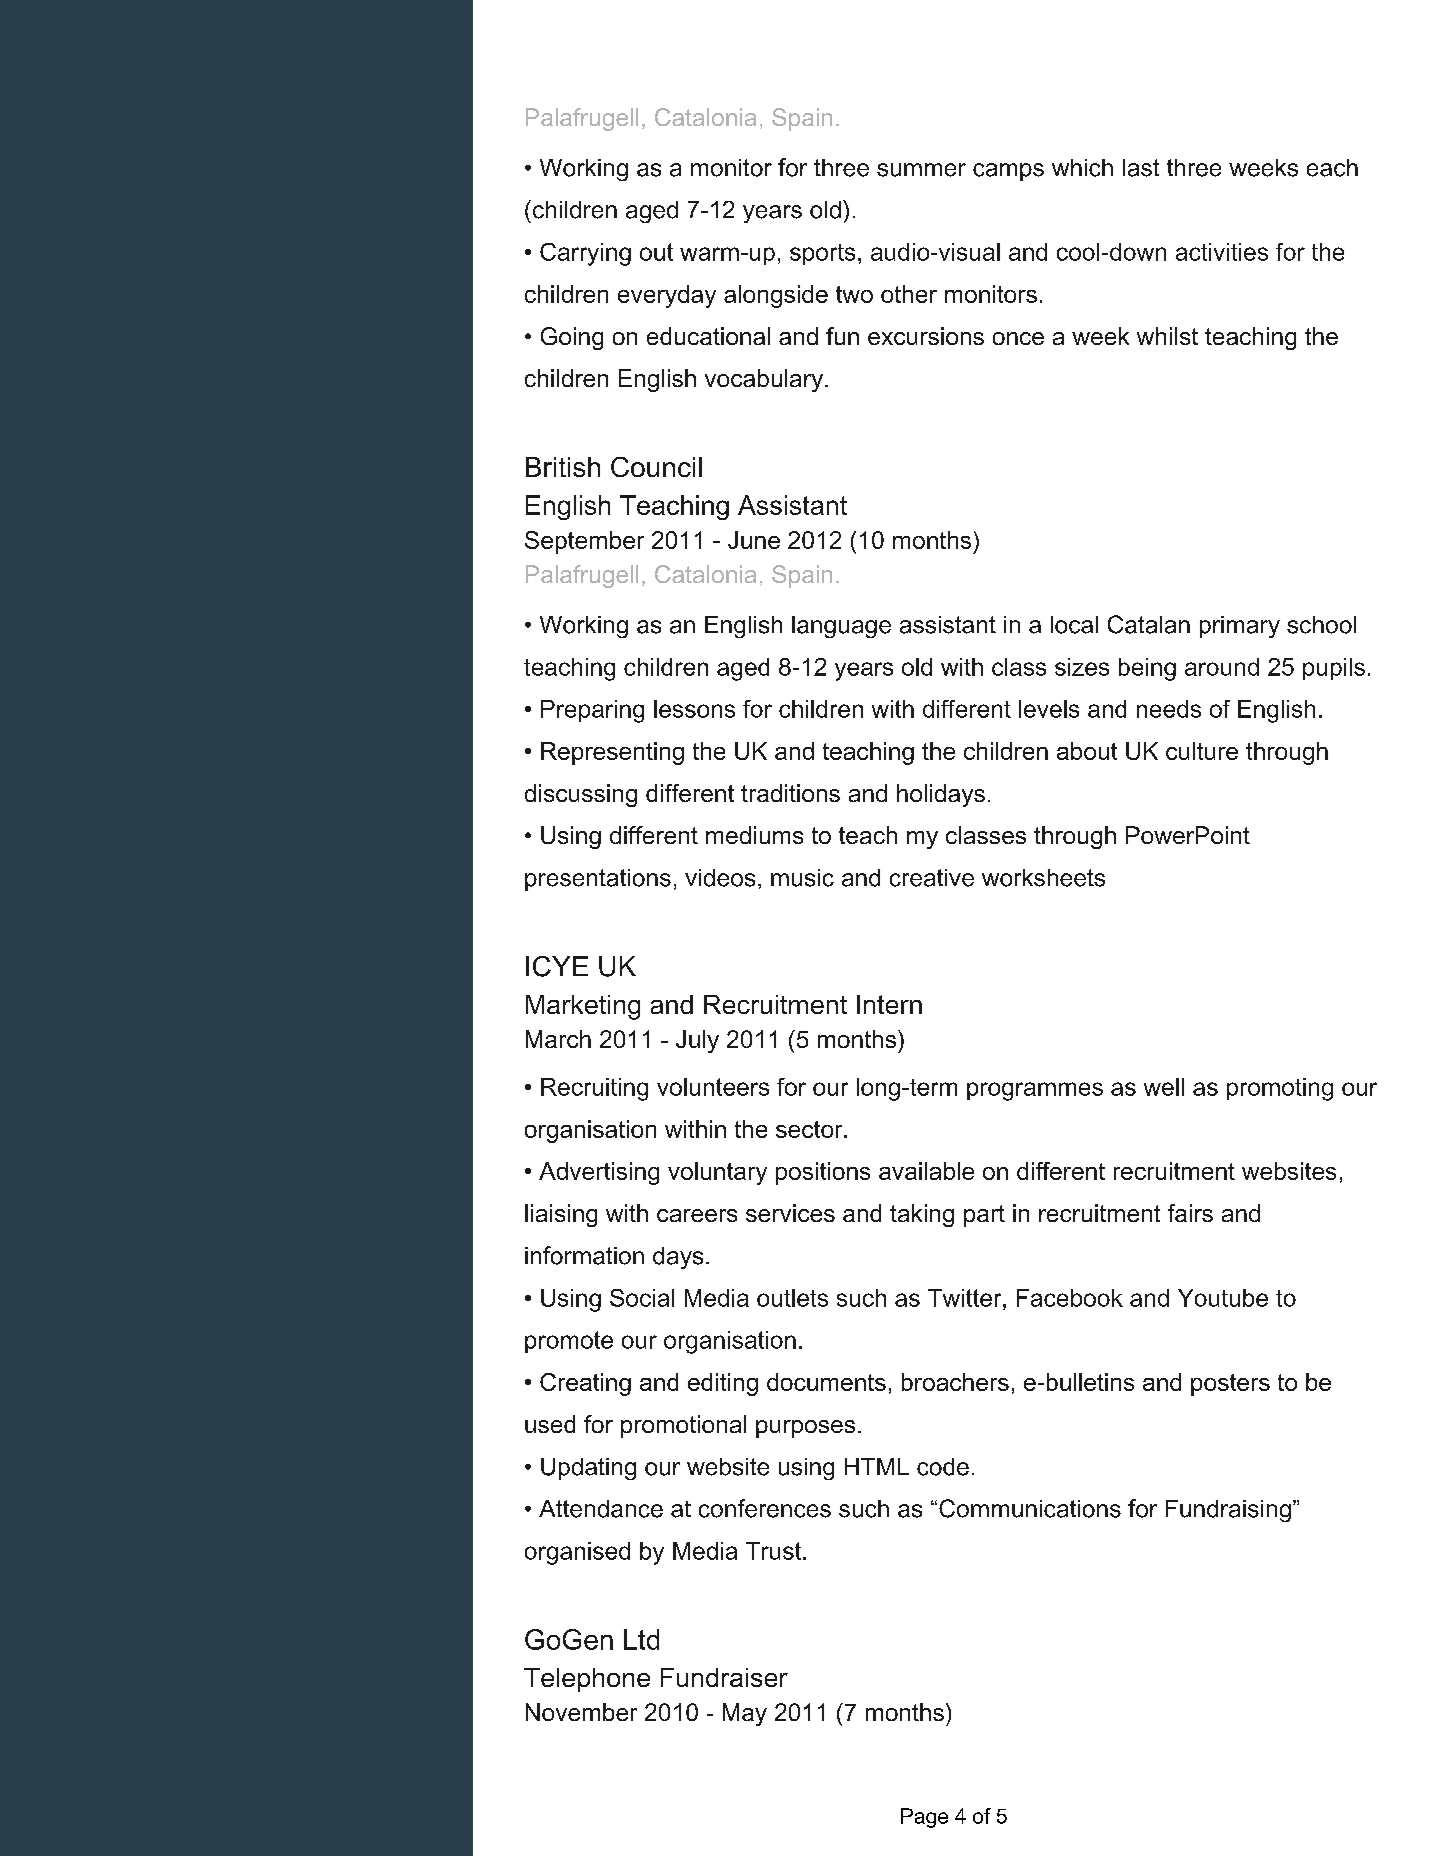 The height and width of the document is (1856, 1434). Describe the element at coordinates (585, 254) in the document. I see `Carrying` at that location.
